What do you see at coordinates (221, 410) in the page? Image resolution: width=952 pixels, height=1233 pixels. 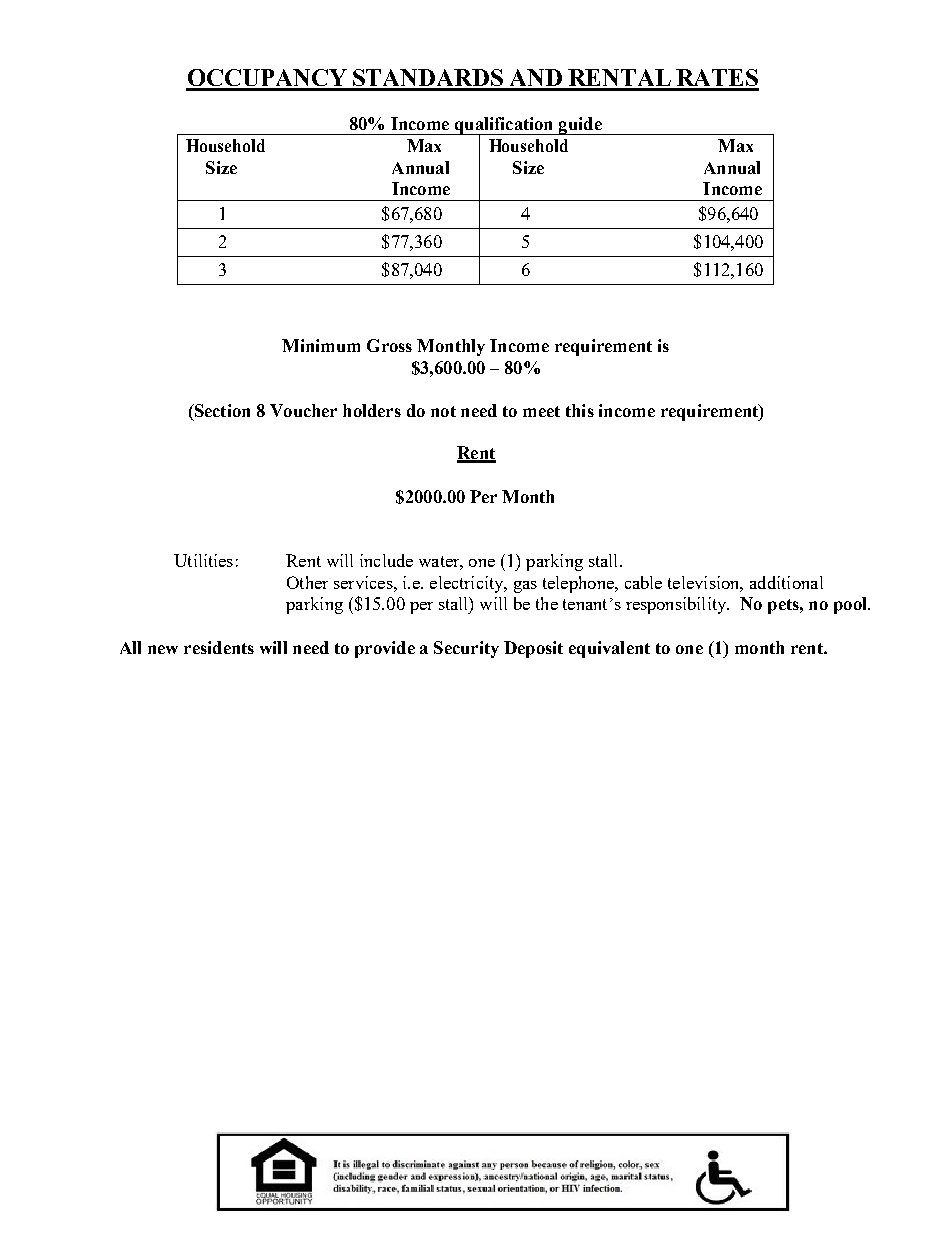 I see `Section` at bounding box center [221, 410].
